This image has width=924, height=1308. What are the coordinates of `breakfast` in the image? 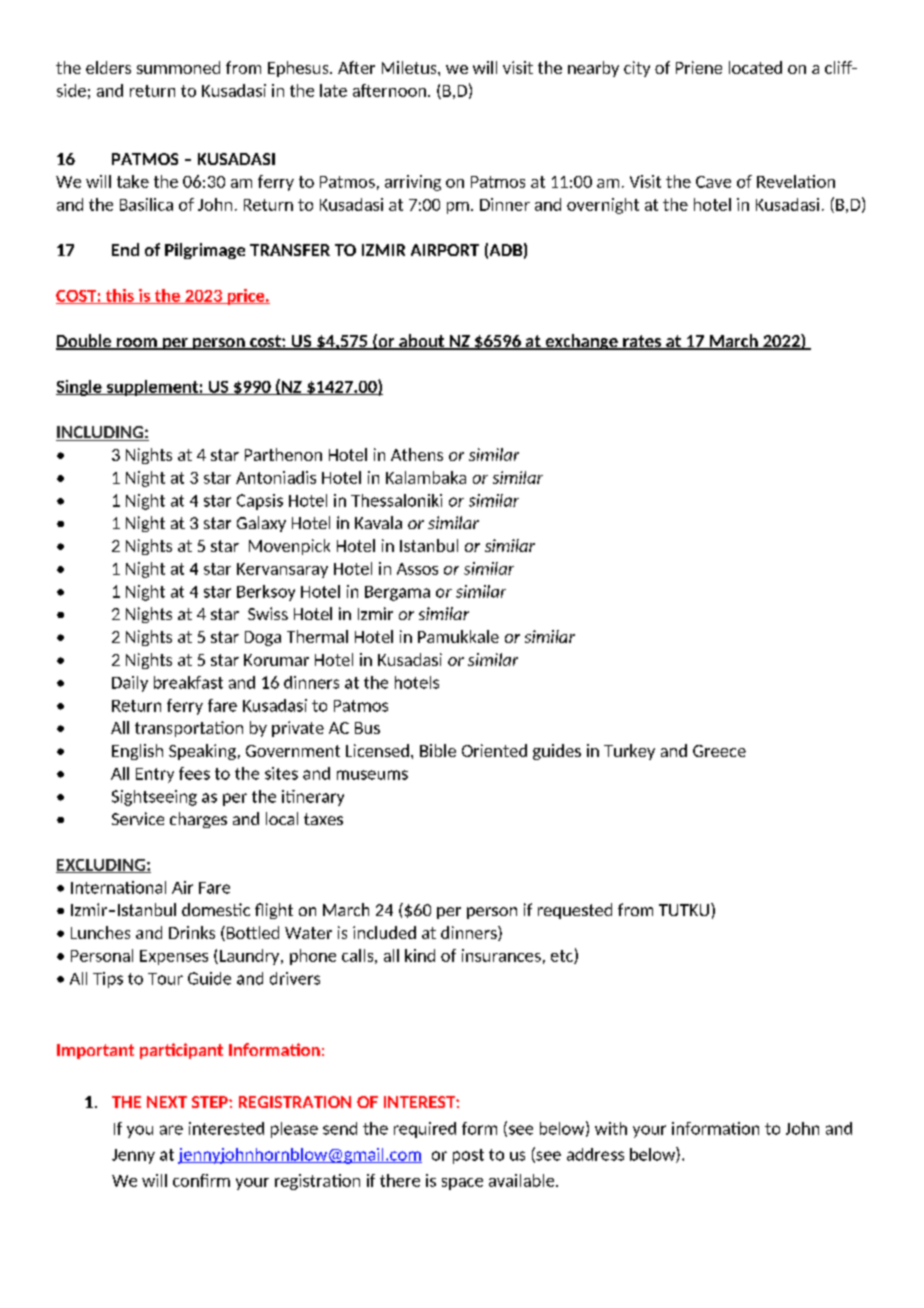 It's located at (188, 682).
